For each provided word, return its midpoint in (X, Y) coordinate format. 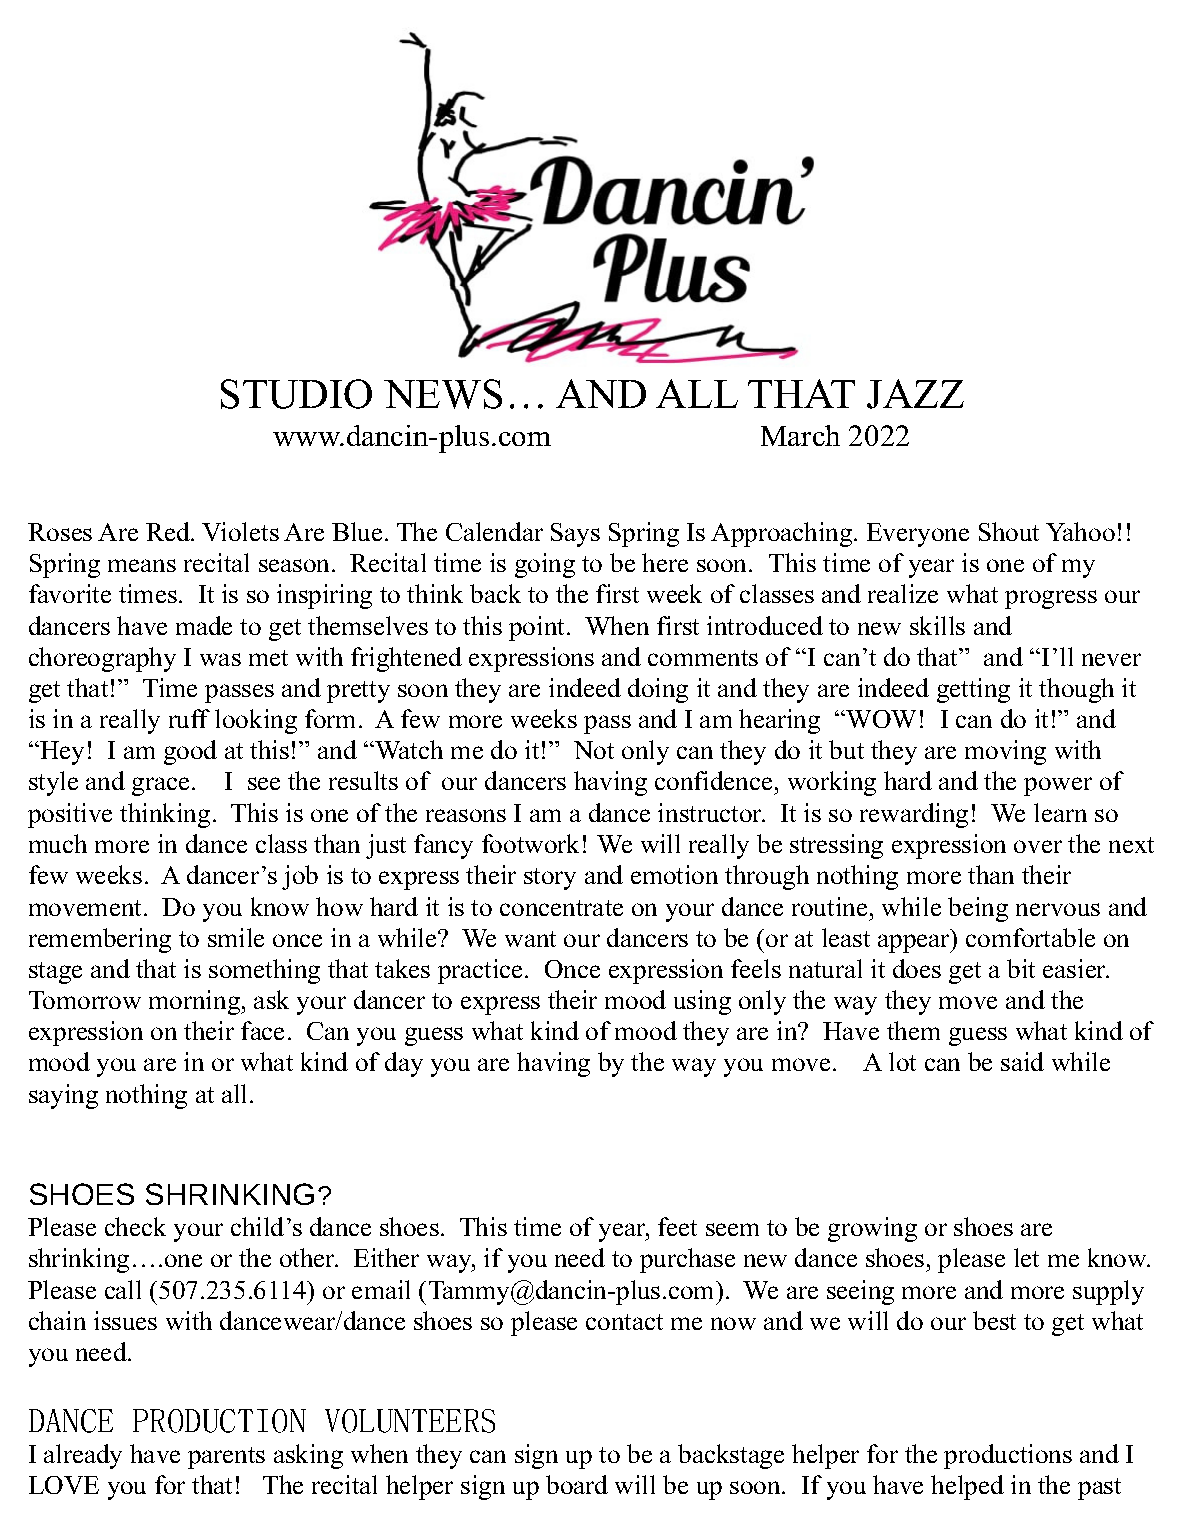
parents (226, 1458)
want (530, 939)
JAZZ (915, 394)
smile (236, 937)
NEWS (443, 394)
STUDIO (296, 394)
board (577, 1484)
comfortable (1030, 937)
